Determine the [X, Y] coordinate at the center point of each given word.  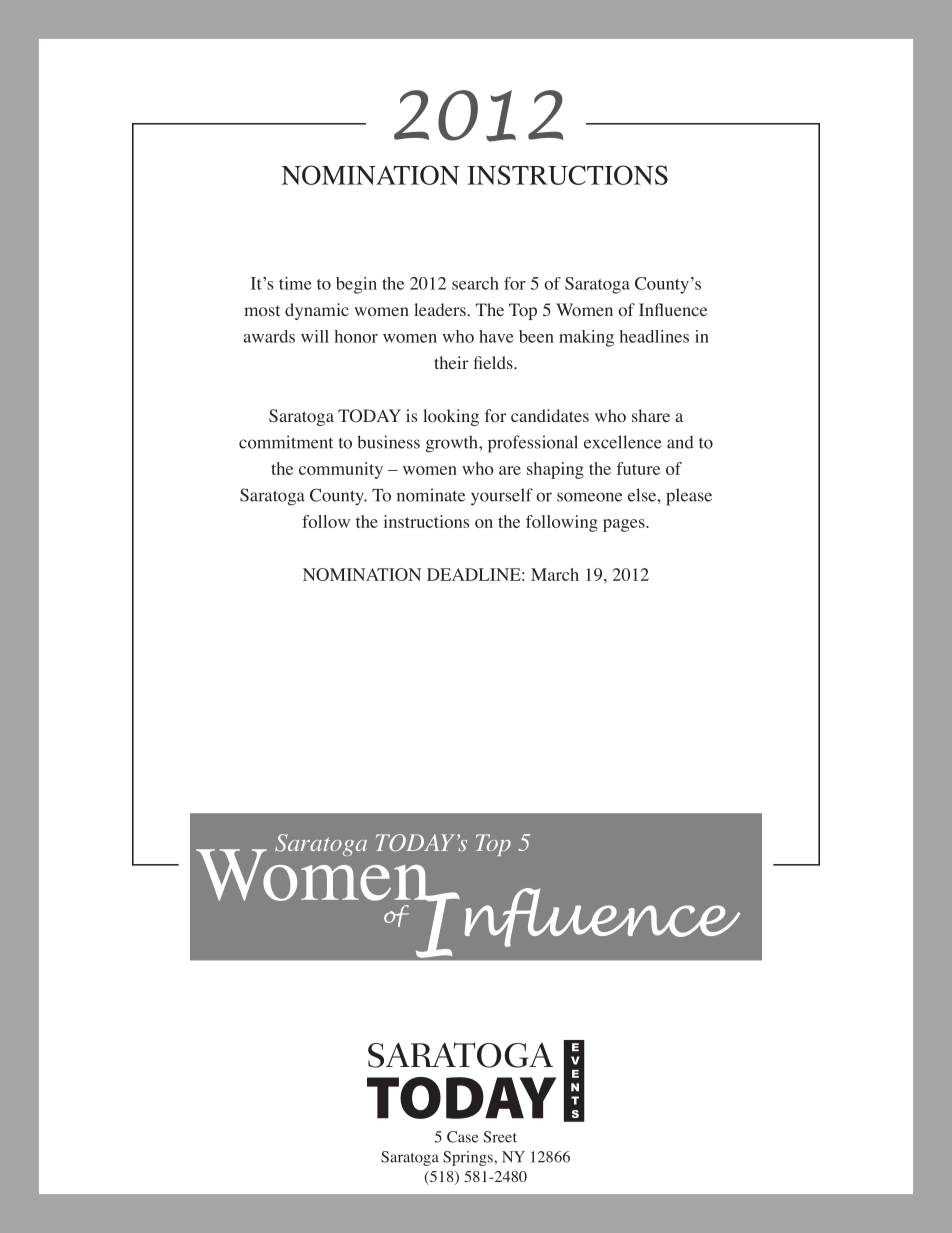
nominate [431, 495]
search [475, 283]
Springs [469, 1158]
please [689, 497]
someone [589, 497]
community [341, 470]
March [555, 574]
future [638, 468]
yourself [502, 497]
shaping [555, 470]
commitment [286, 442]
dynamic [317, 311]
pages [625, 525]
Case [462, 1137]
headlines [654, 336]
